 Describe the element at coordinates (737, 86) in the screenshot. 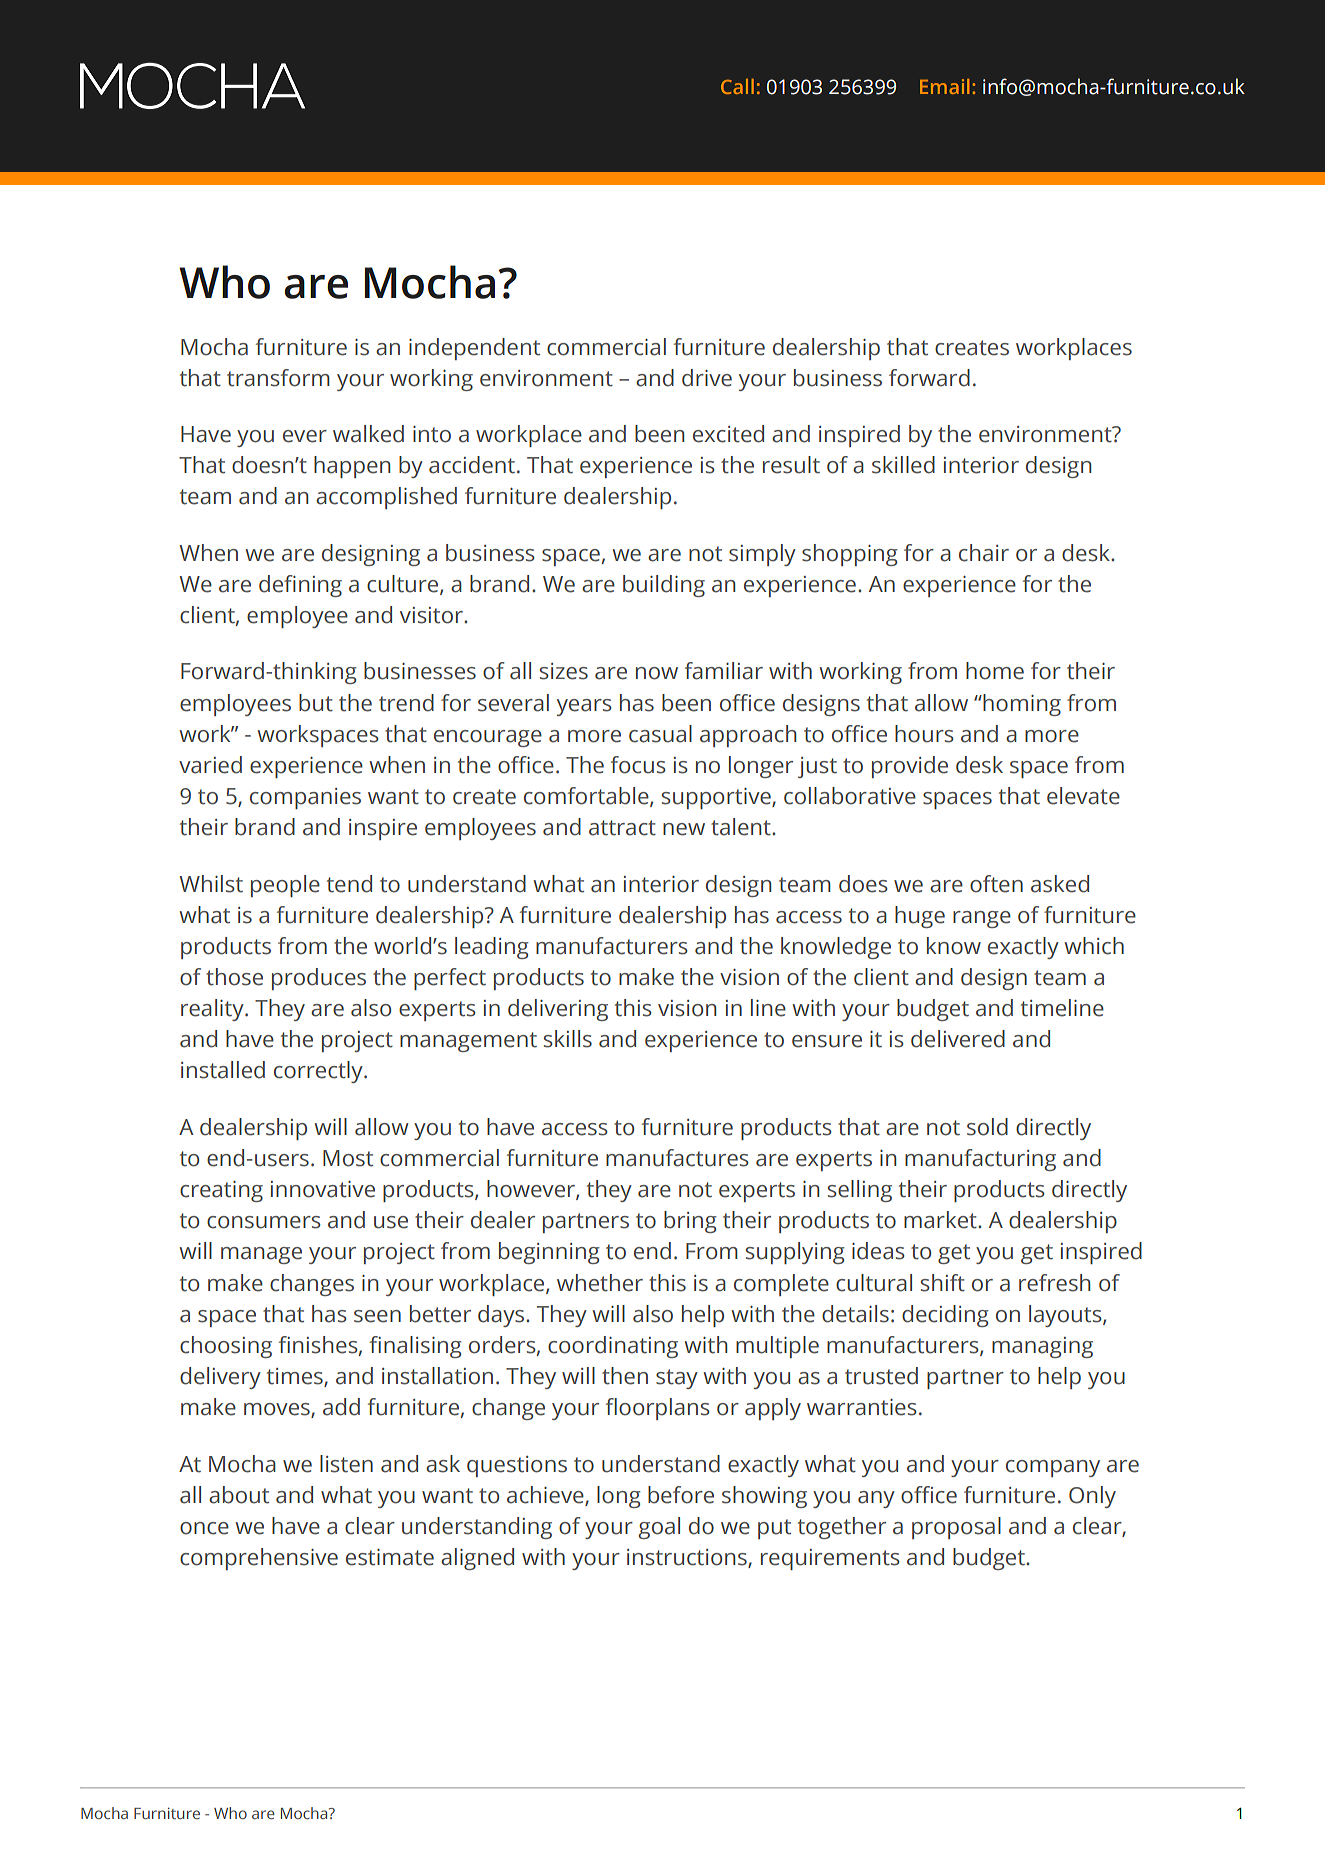

I see `Call` at that location.
